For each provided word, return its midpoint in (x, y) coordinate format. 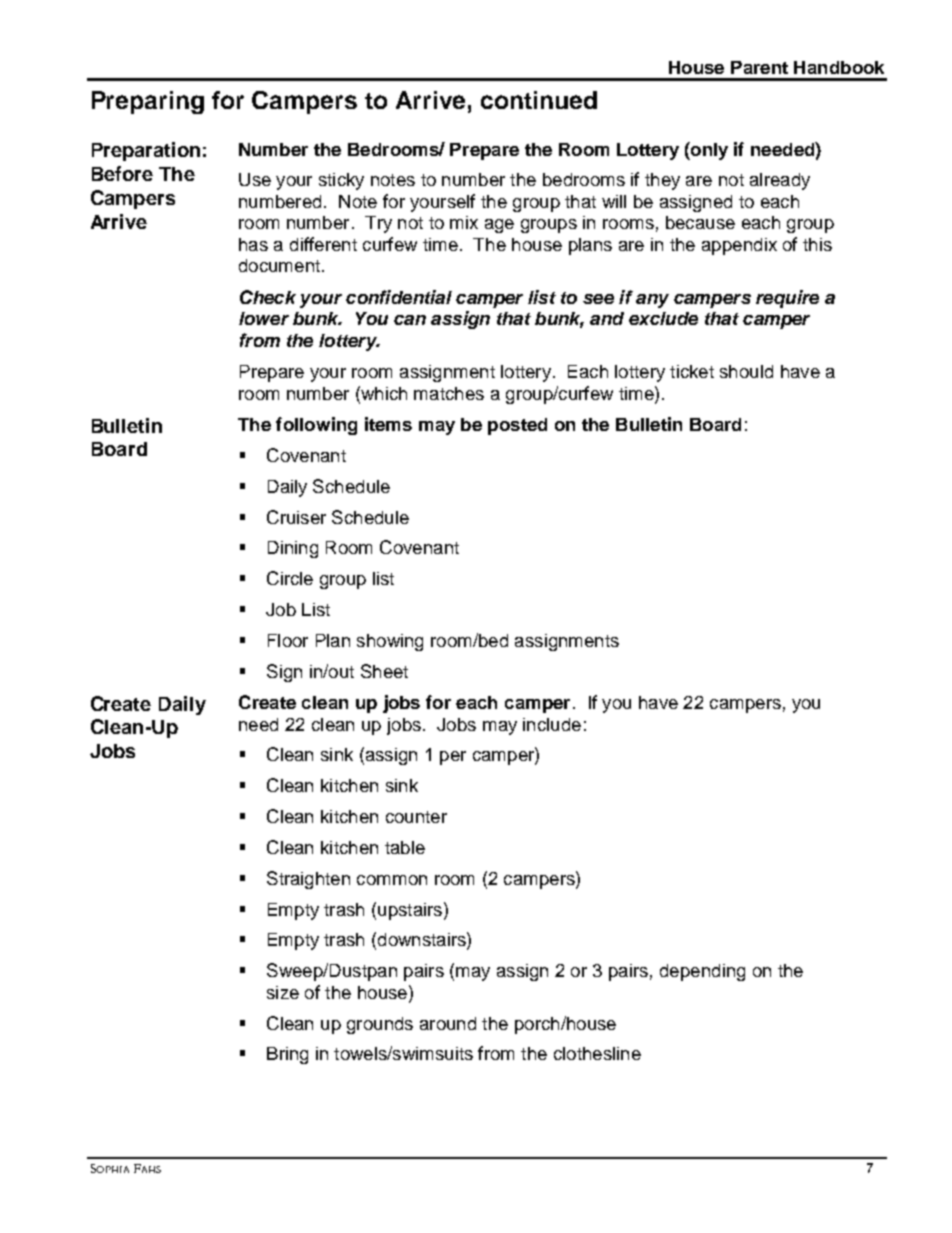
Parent (759, 67)
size (283, 992)
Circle (290, 578)
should (746, 371)
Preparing (148, 102)
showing (390, 642)
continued (539, 100)
